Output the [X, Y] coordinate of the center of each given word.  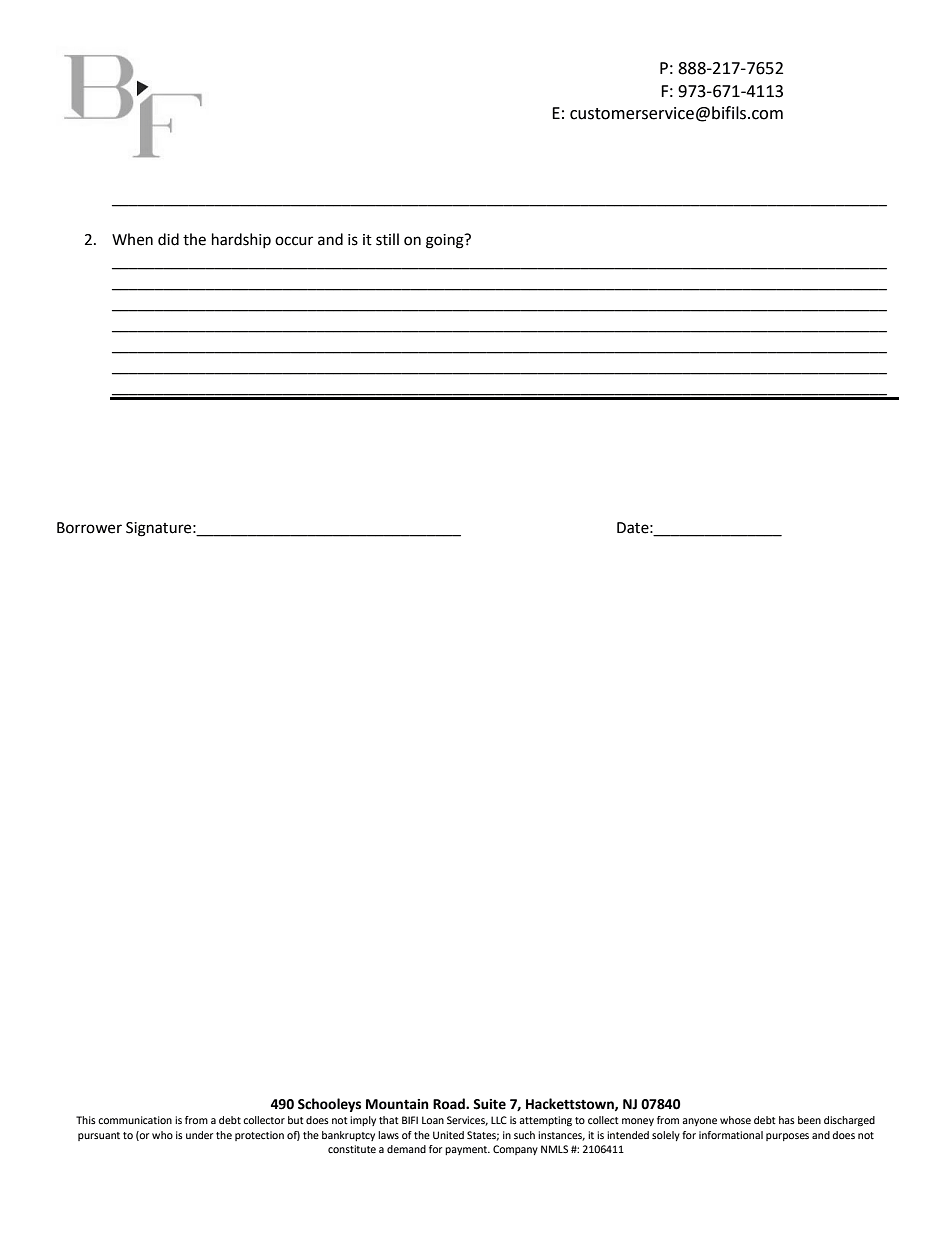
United [448, 1135]
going [446, 241]
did [168, 239]
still [387, 239]
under [199, 1135]
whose [735, 1120]
